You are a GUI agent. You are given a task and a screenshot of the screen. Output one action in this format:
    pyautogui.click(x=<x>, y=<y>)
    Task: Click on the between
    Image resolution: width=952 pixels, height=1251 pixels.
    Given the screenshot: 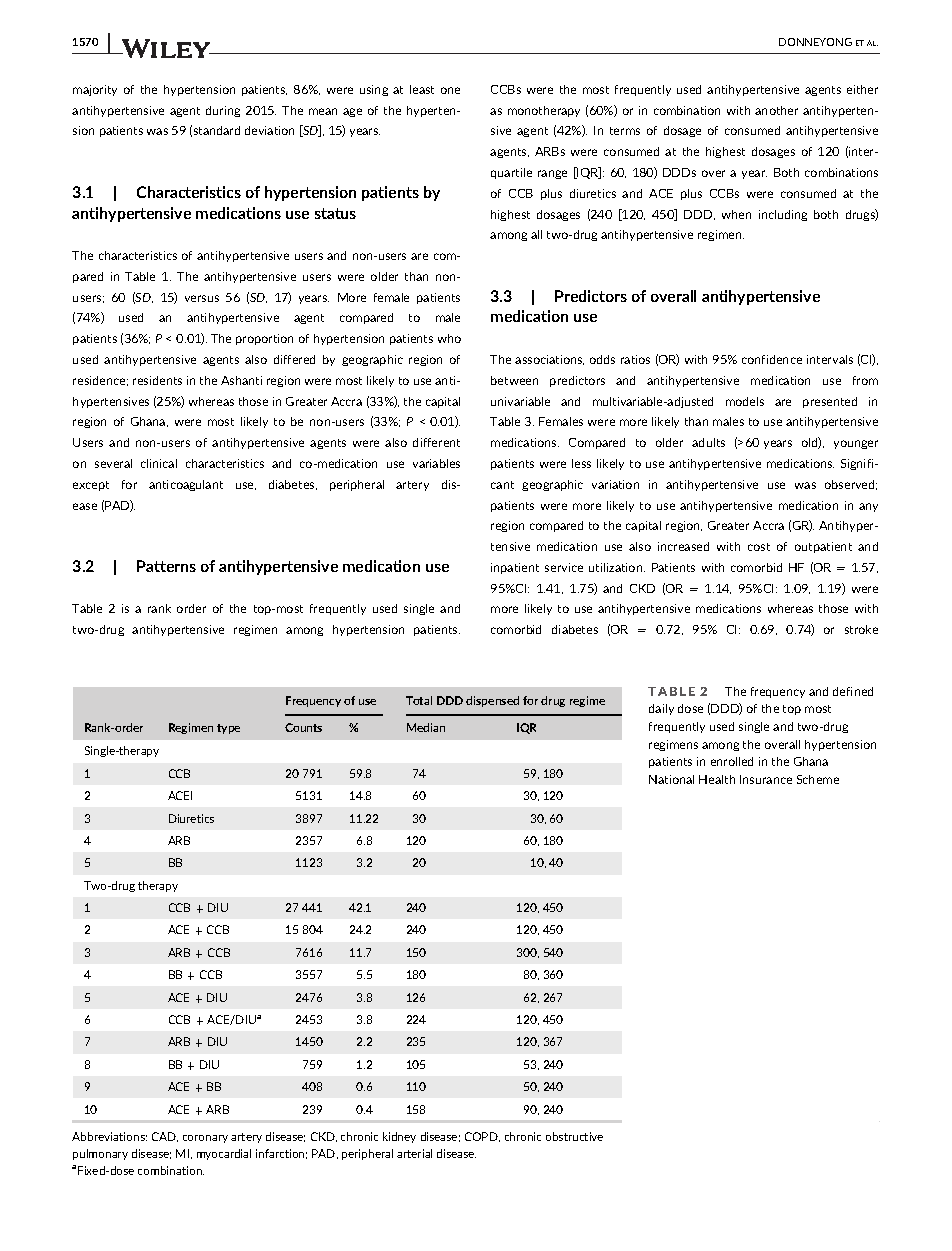 What is the action you would take?
    pyautogui.click(x=514, y=380)
